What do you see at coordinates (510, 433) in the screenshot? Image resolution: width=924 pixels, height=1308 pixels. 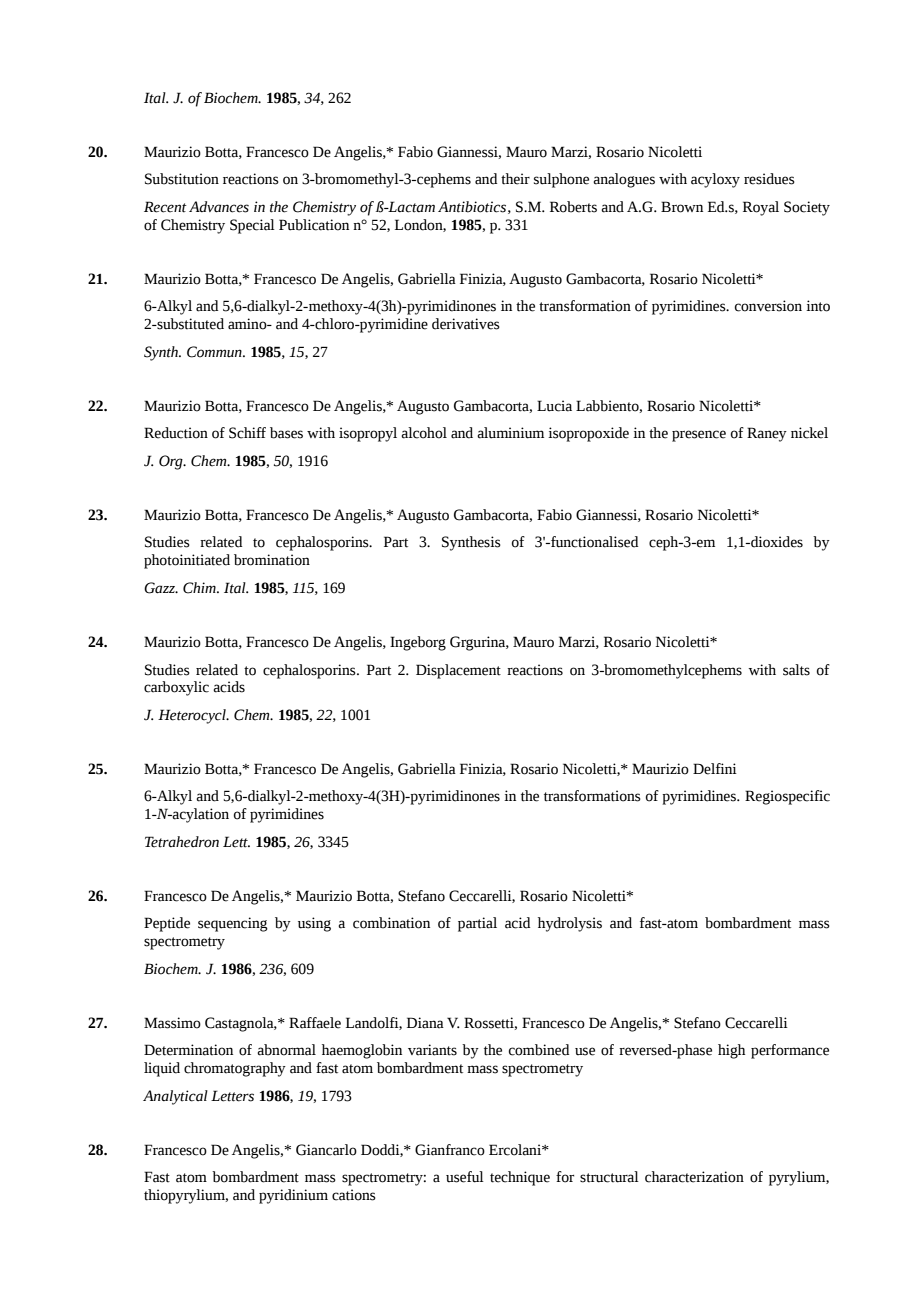 I see `aluminium` at bounding box center [510, 433].
